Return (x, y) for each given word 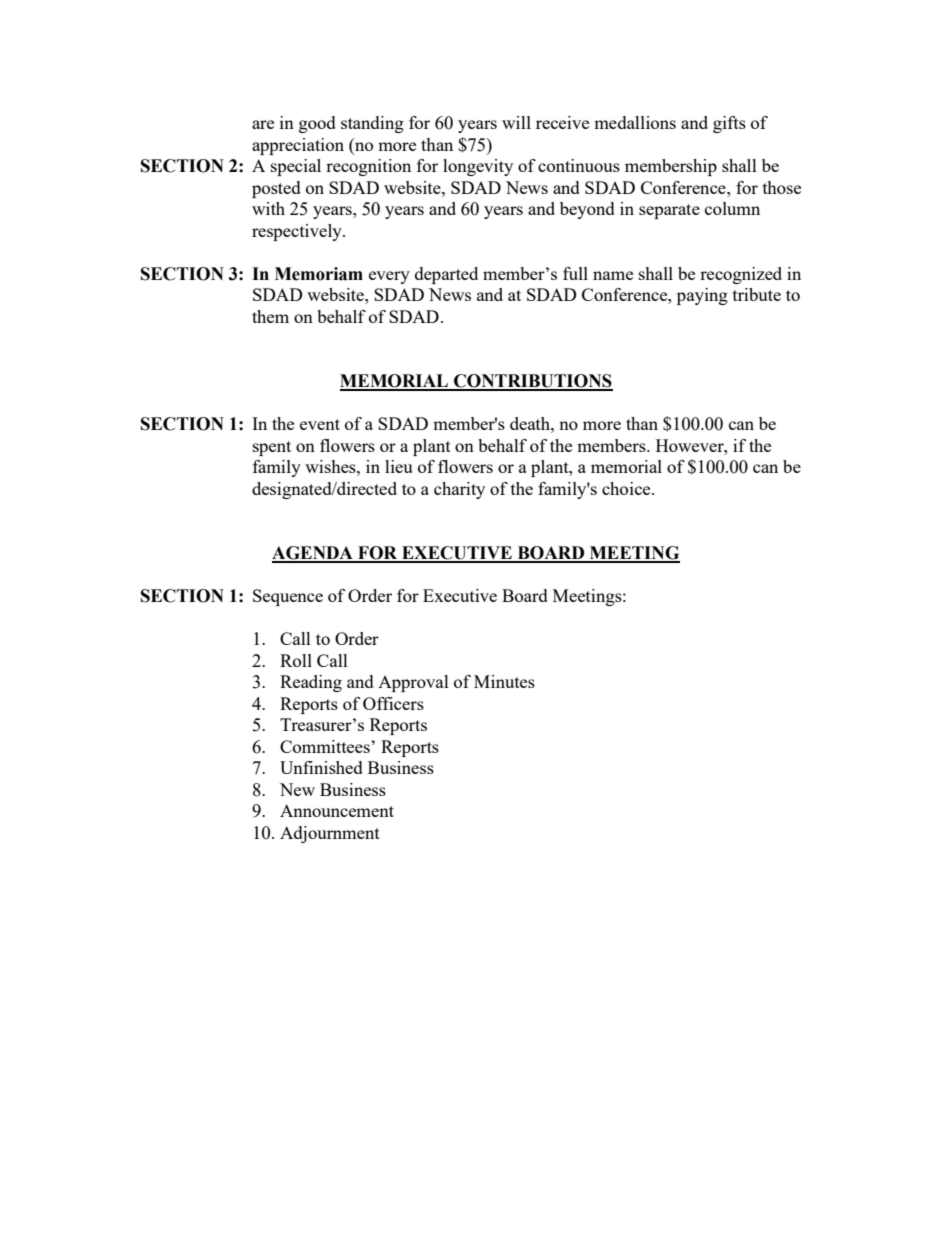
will (516, 122)
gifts (729, 124)
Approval (413, 683)
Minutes (504, 681)
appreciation (298, 146)
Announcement (337, 810)
